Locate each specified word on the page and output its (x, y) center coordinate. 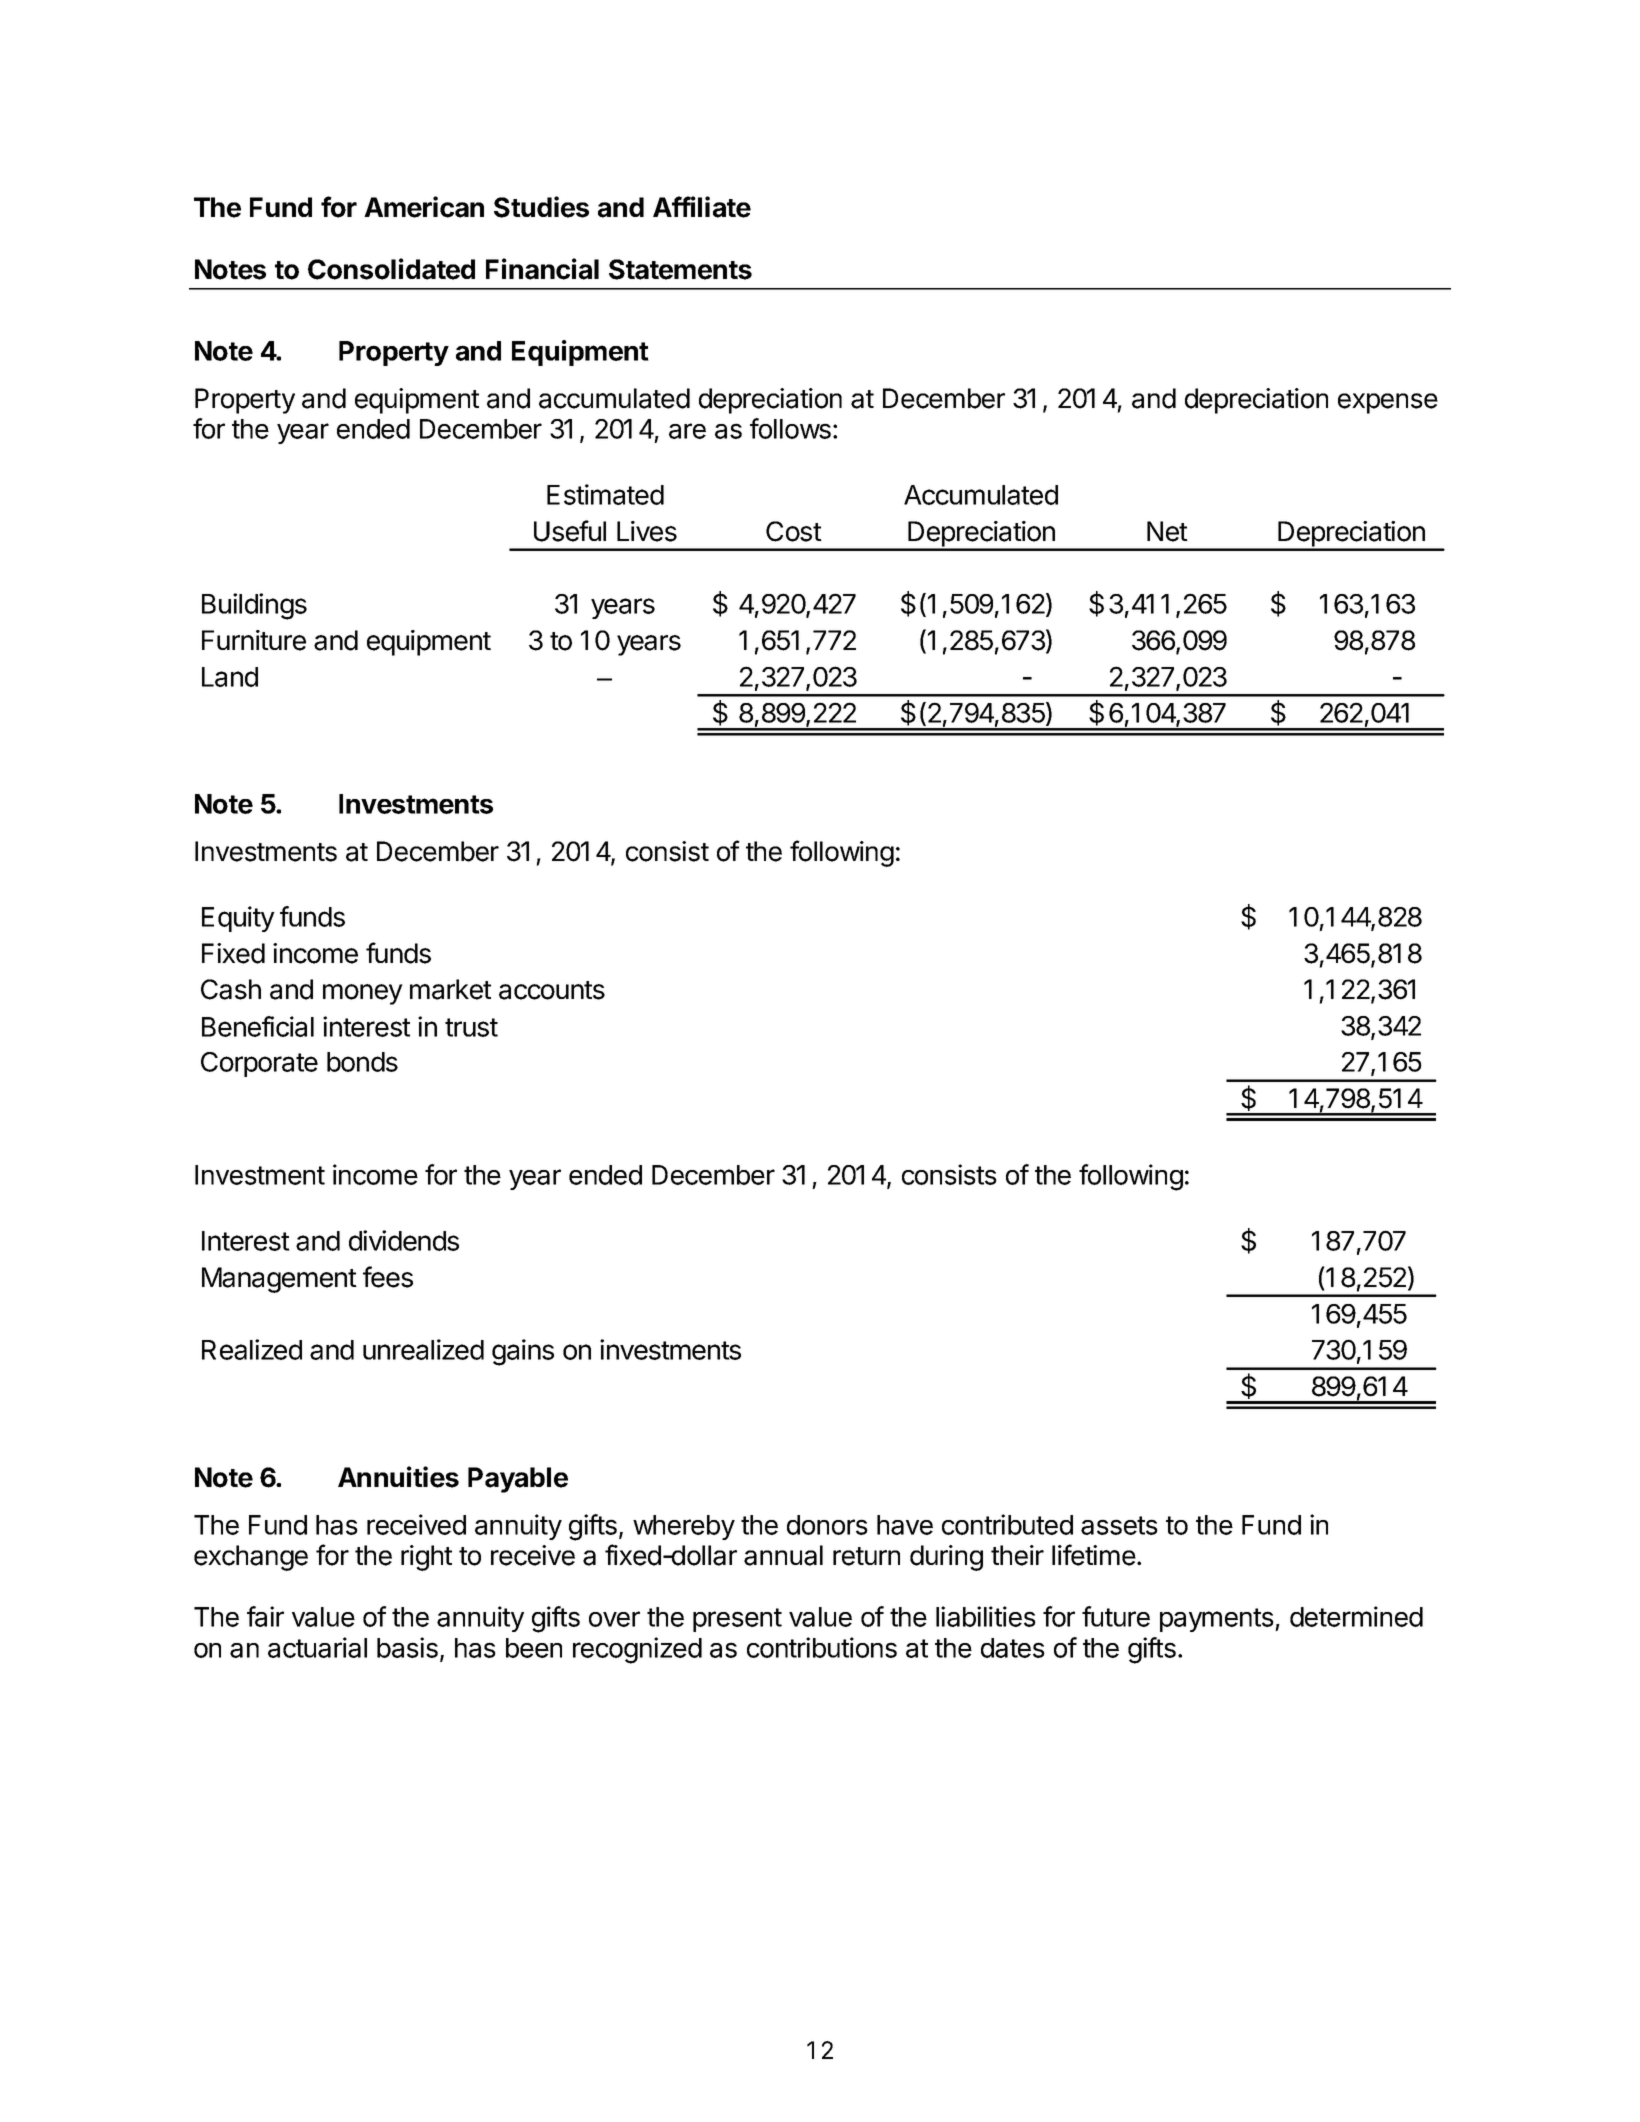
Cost (794, 531)
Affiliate (702, 207)
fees (388, 1277)
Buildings (254, 606)
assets (1119, 1525)
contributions (822, 1647)
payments (1218, 1620)
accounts (552, 990)
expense (1388, 403)
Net (1167, 531)
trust (471, 1027)
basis (407, 1647)
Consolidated (391, 269)
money (363, 994)
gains (523, 1352)
